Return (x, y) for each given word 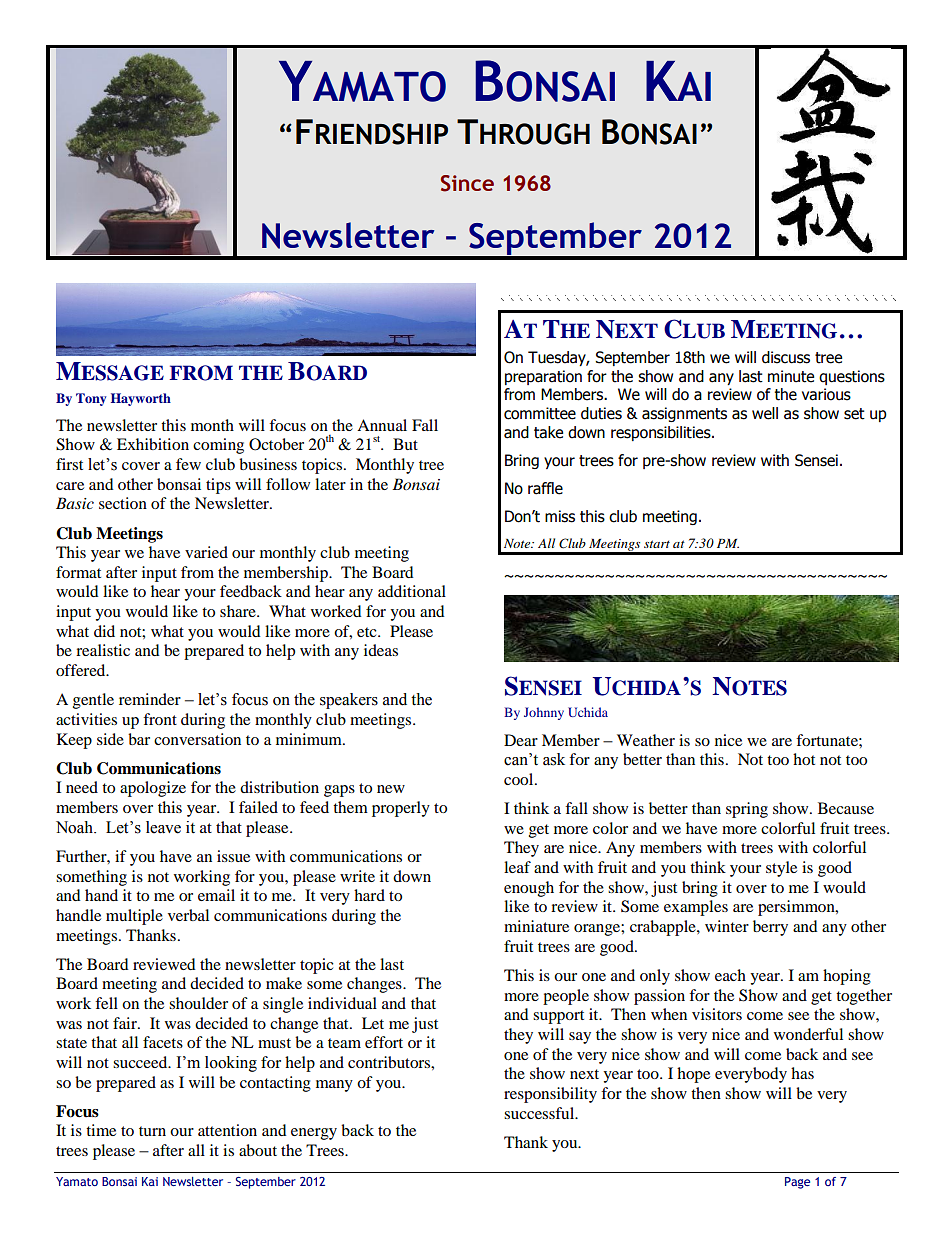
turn (152, 1131)
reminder (150, 699)
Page (797, 1183)
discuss (786, 357)
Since (467, 183)
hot (804, 759)
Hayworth (141, 399)
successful (540, 1113)
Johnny (544, 713)
